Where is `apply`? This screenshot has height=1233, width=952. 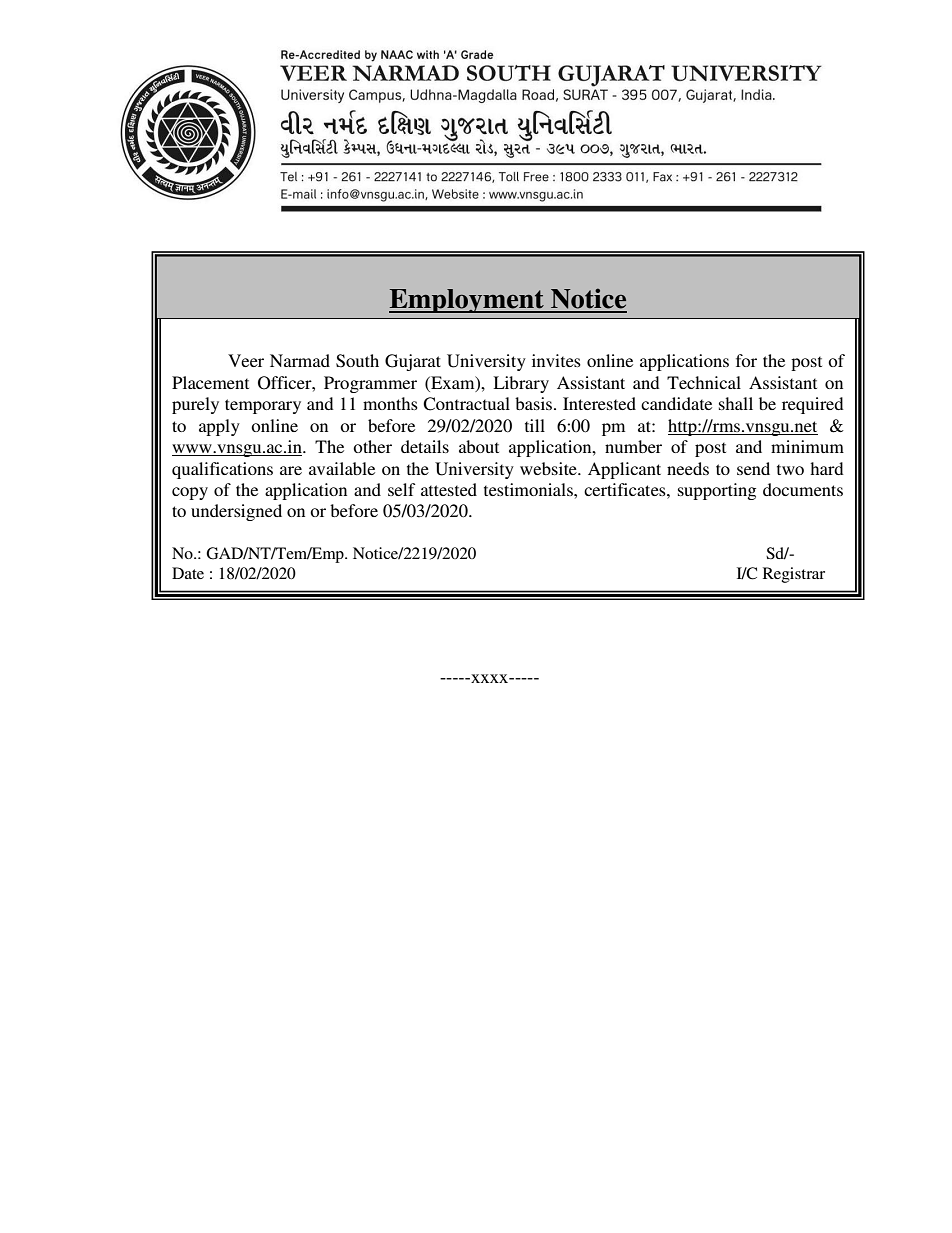
apply is located at coordinates (219, 427).
